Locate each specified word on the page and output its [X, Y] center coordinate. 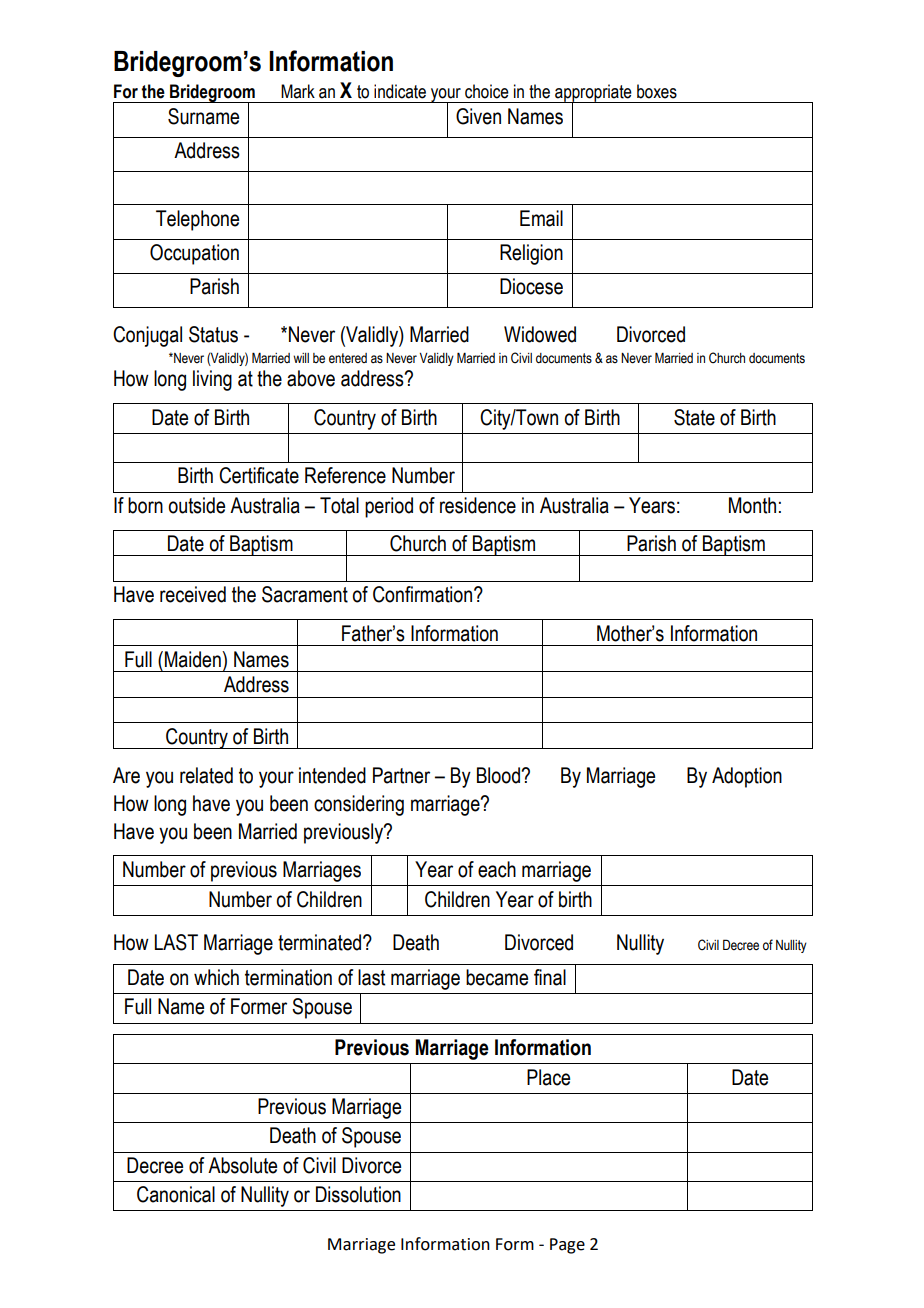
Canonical [176, 1194]
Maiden [194, 659]
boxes [657, 91]
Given [478, 116]
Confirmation [424, 594]
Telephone [197, 220]
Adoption [747, 777]
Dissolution [358, 1194]
